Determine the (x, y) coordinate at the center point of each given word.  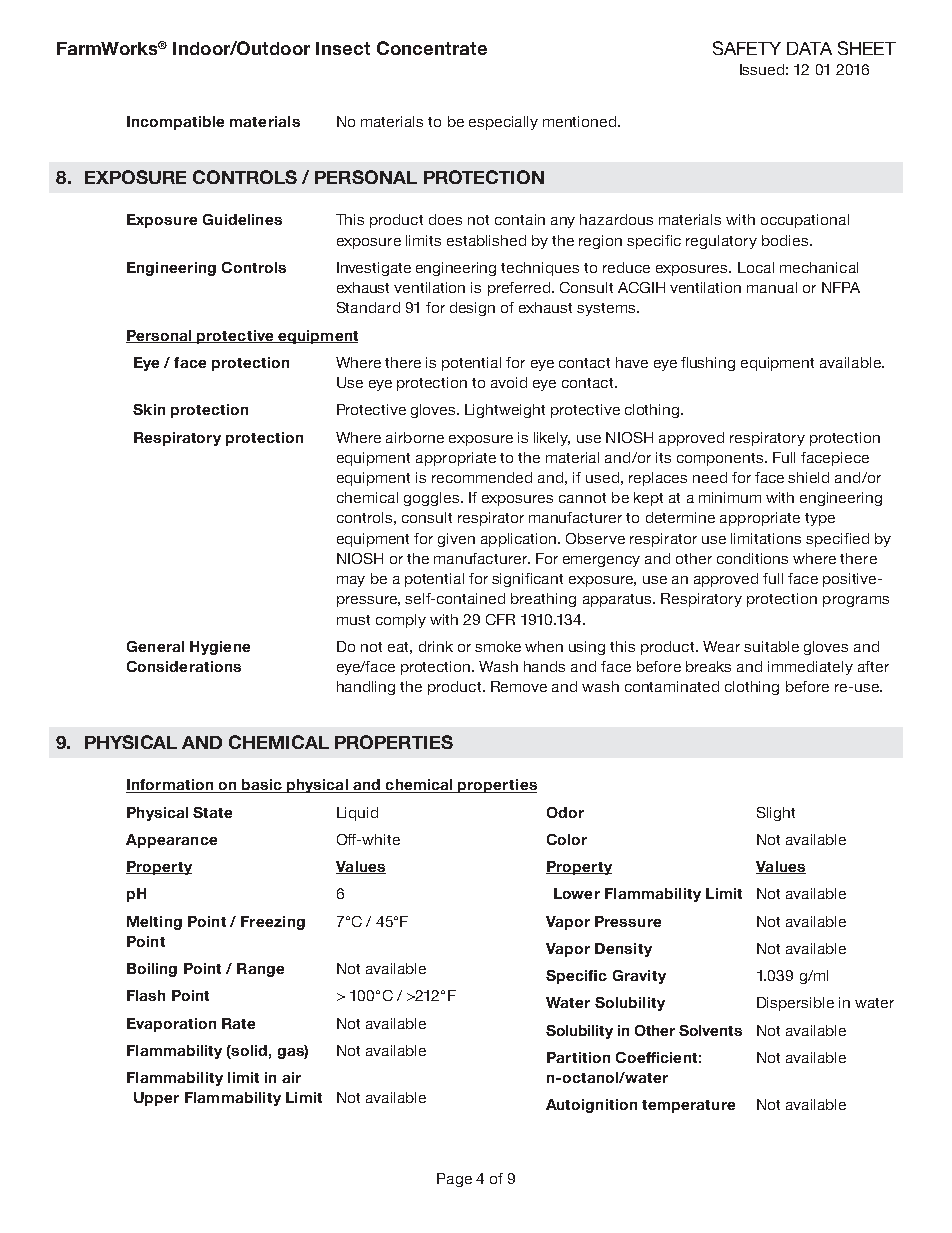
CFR (500, 619)
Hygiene (220, 648)
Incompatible (175, 123)
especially (503, 123)
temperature (688, 1106)
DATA (809, 48)
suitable (771, 646)
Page (454, 1180)
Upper (156, 1099)
